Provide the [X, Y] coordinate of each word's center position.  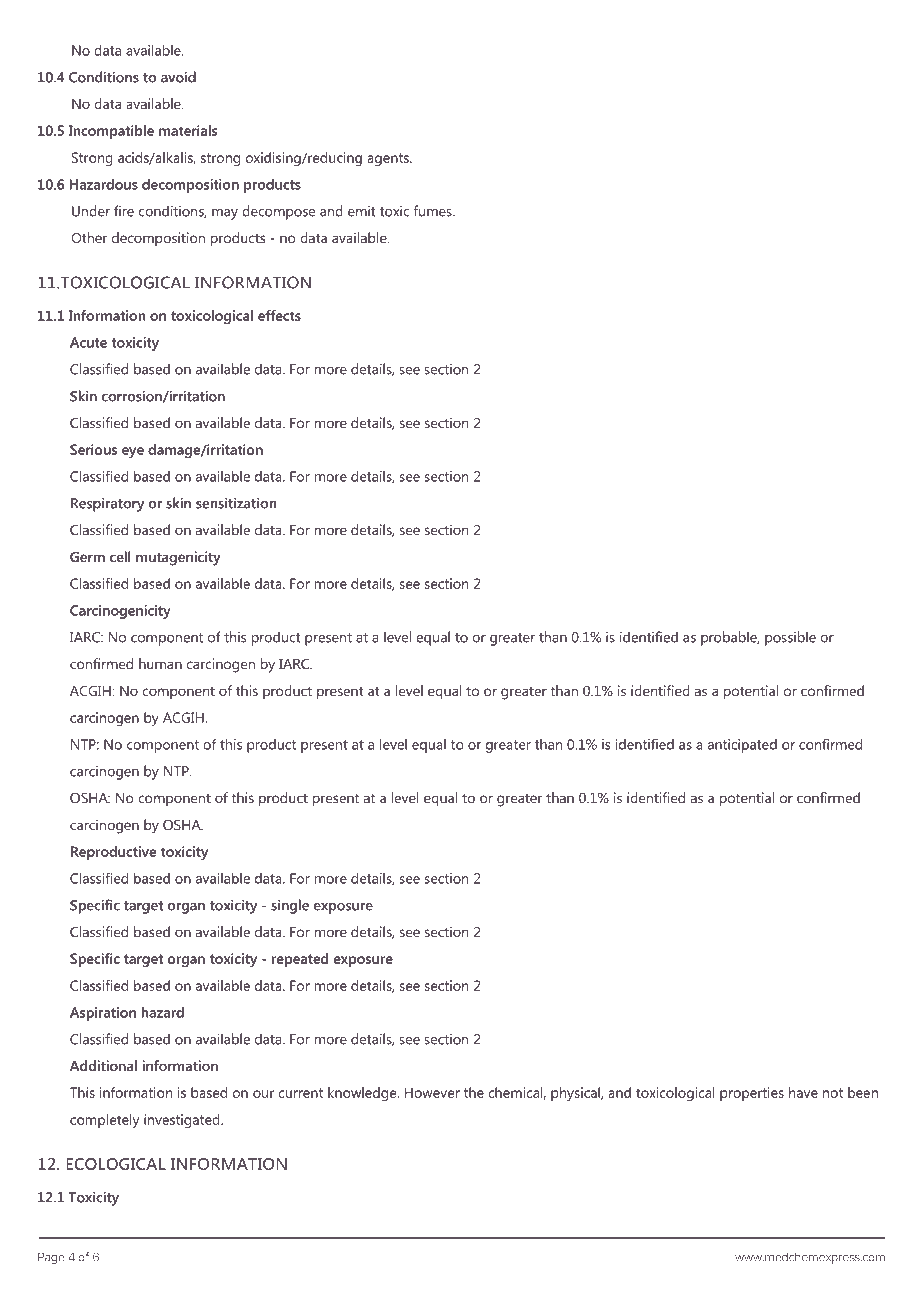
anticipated [742, 746]
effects [279, 315]
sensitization [236, 503]
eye [133, 452]
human [160, 663]
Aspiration [103, 1014]
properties [752, 1094]
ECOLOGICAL [116, 1164]
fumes [434, 211]
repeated [300, 960]
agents [389, 159]
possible [790, 638]
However [432, 1092]
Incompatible [111, 132]
